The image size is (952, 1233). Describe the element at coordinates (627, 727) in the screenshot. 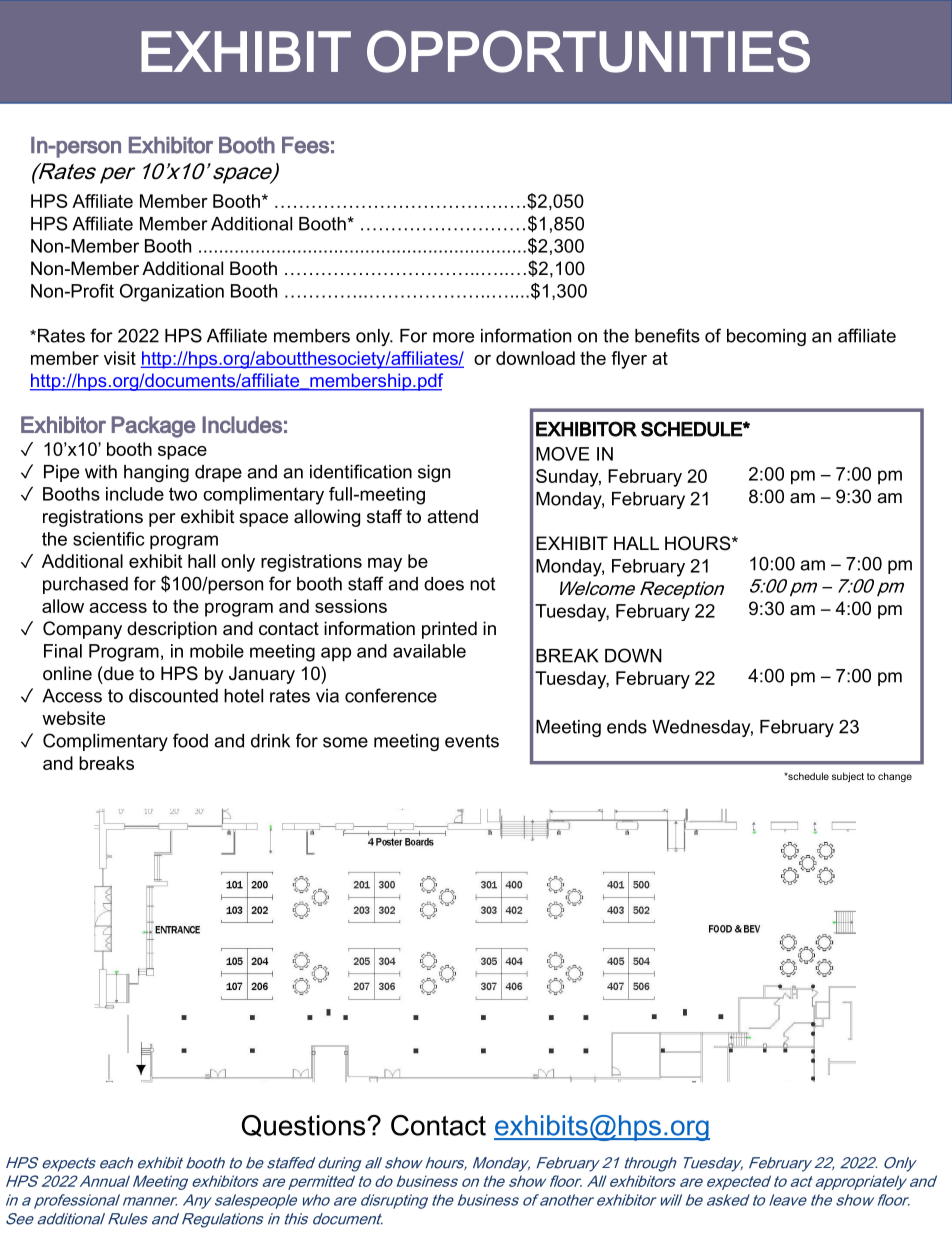

I see `ends` at that location.
